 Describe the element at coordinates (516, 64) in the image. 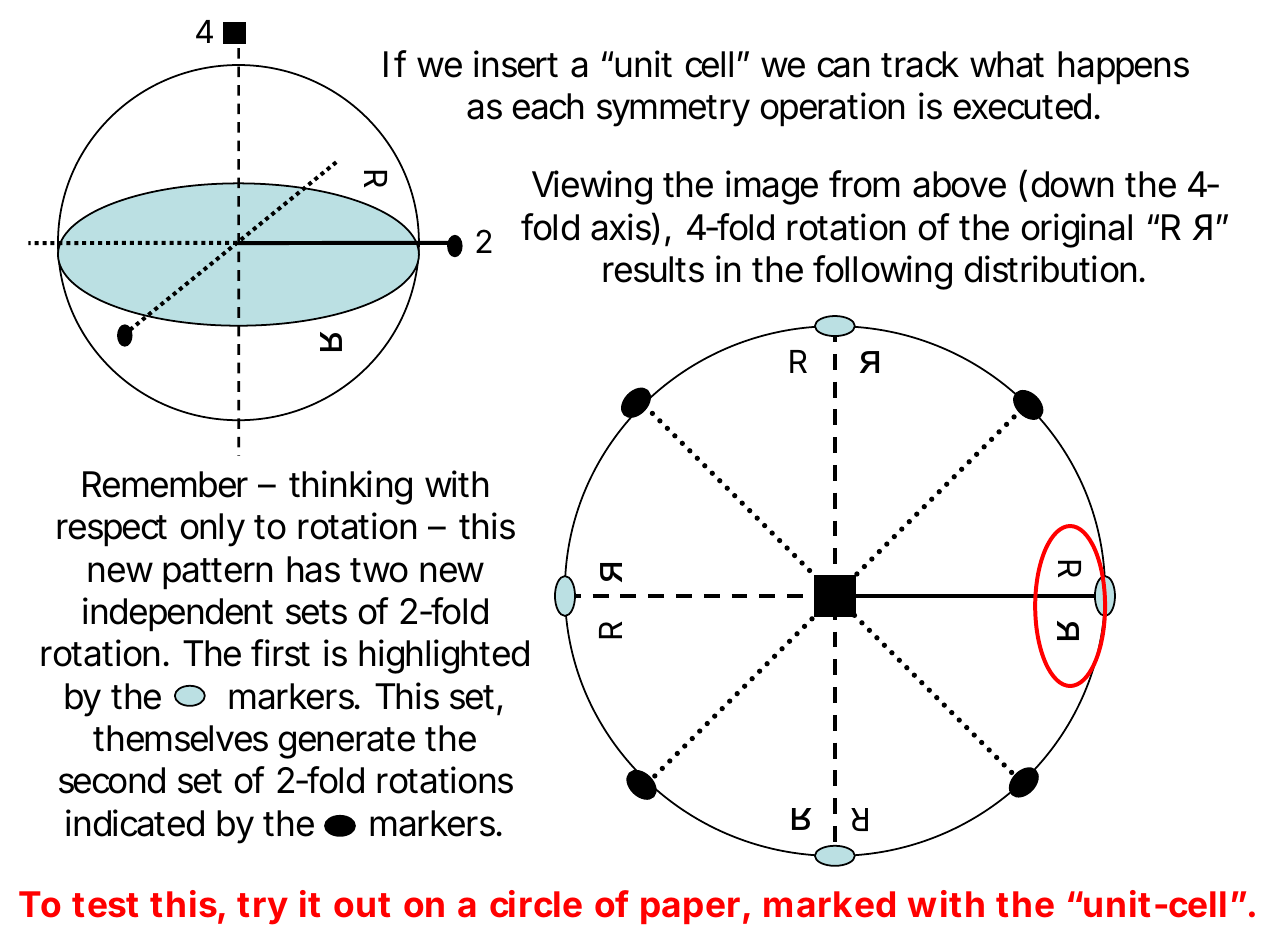

I see `insert` at that location.
